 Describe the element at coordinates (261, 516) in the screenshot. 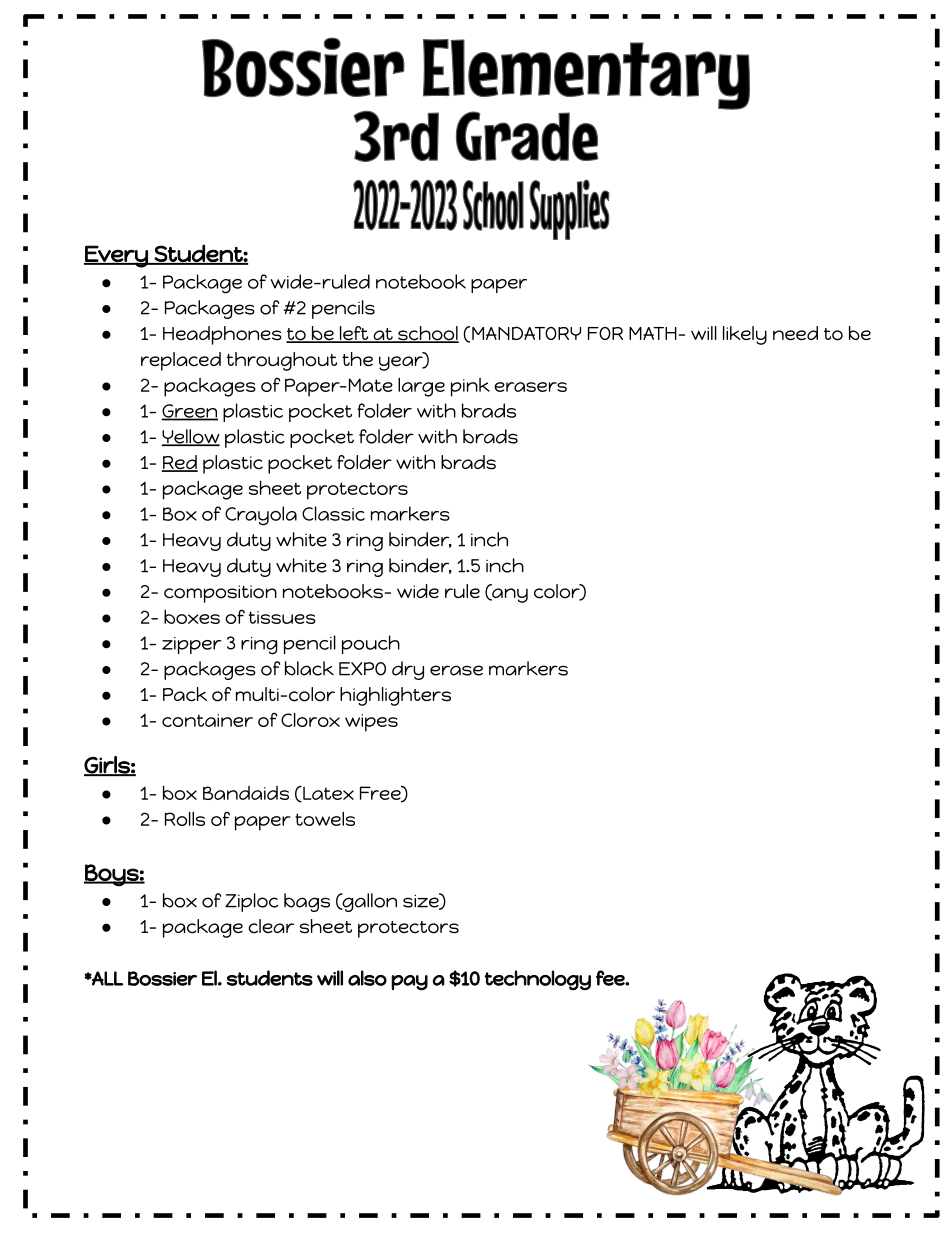

I see `Crayola` at that location.
